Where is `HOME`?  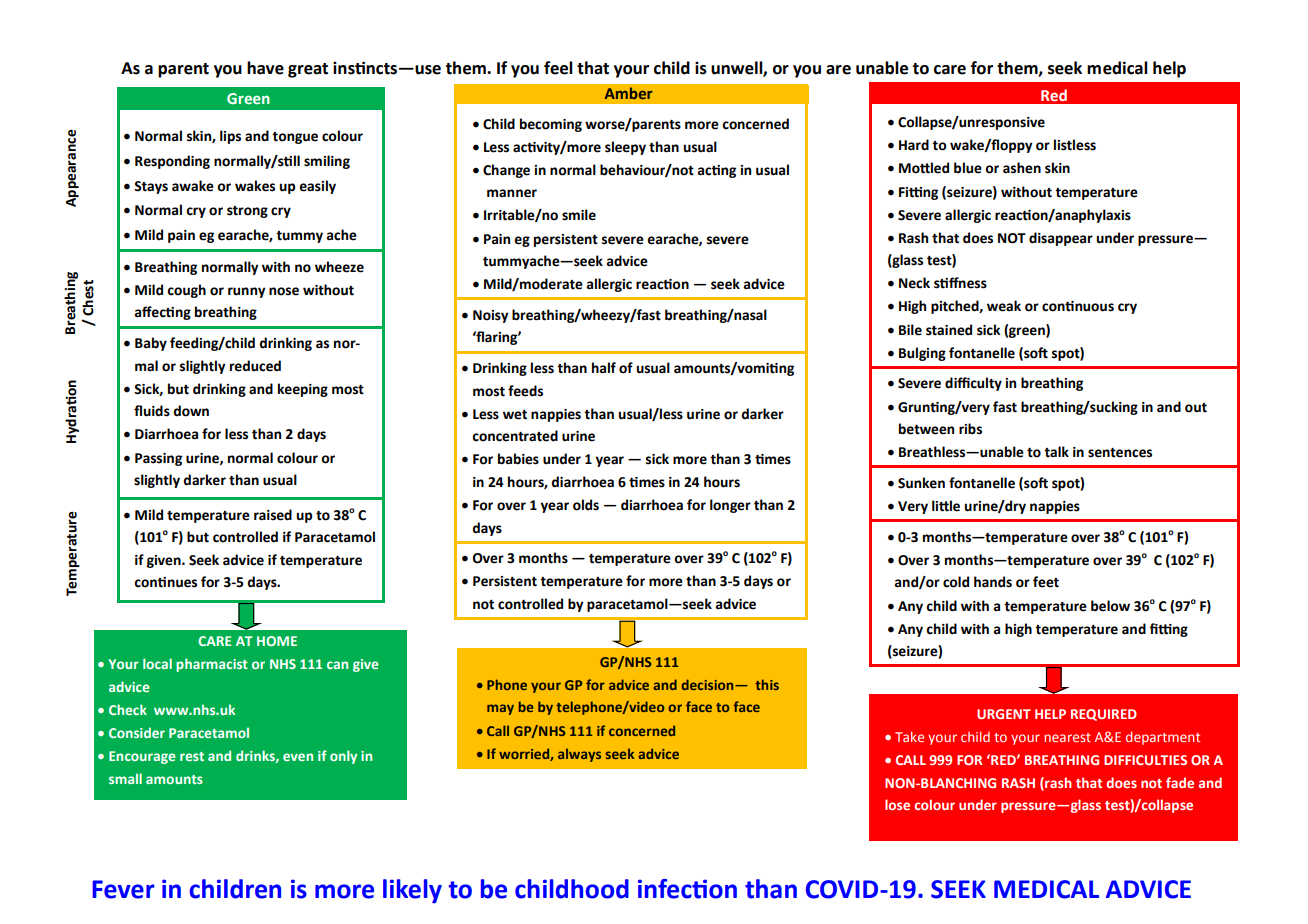
HOME is located at coordinates (277, 641).
